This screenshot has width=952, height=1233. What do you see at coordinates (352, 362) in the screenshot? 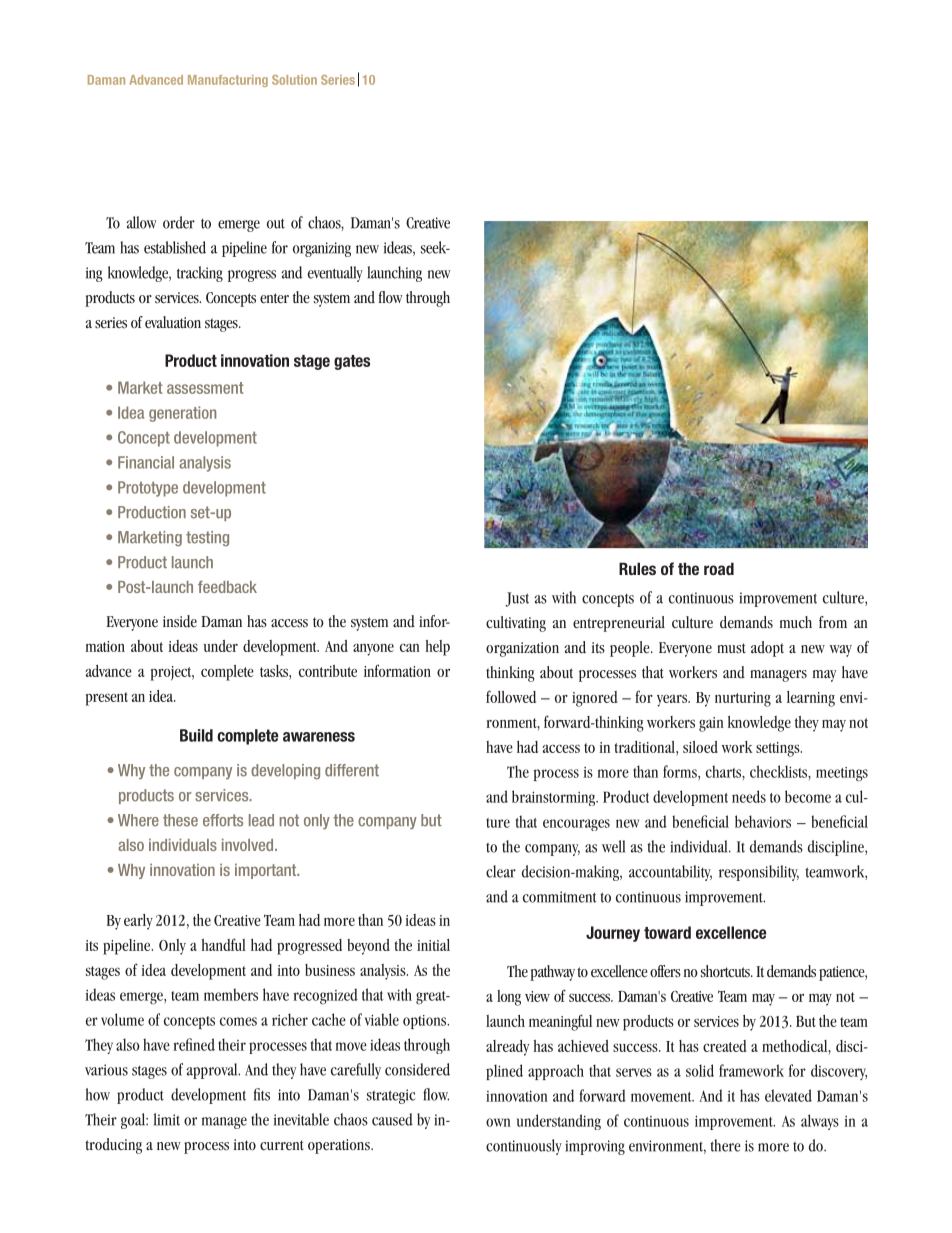
I see `gates` at bounding box center [352, 362].
